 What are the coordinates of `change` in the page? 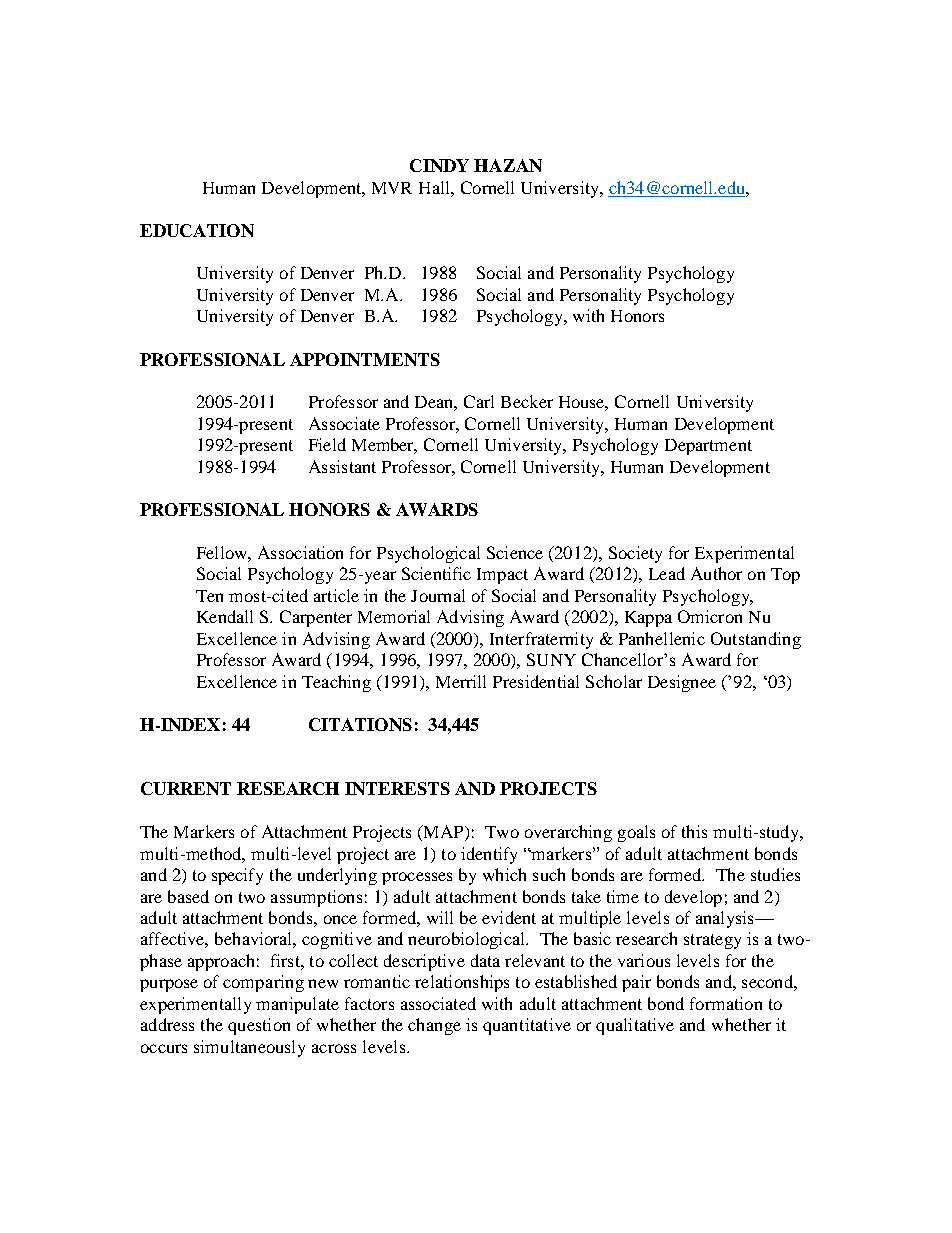 It's located at (434, 1026).
